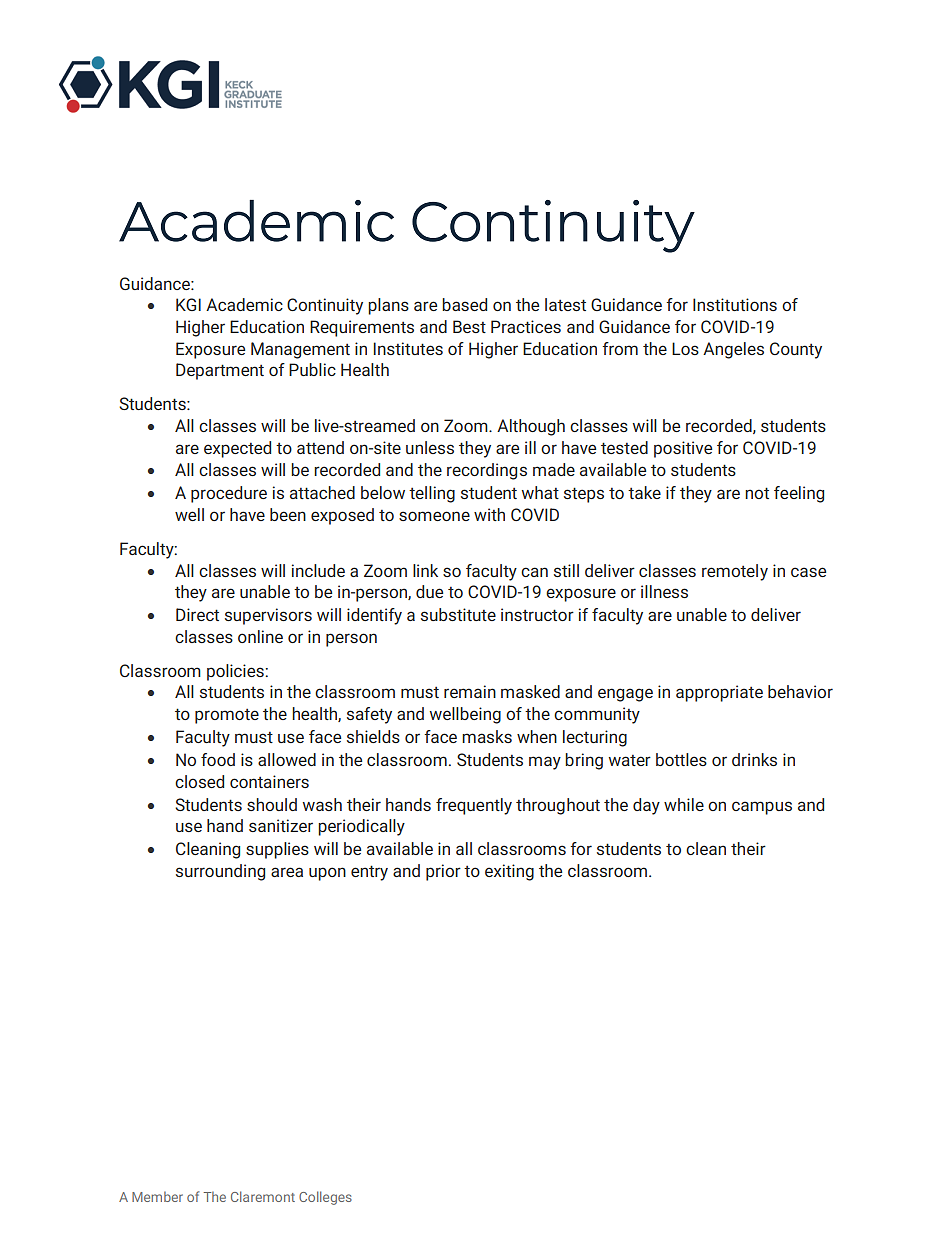 This page has width=952, height=1233. What do you see at coordinates (509, 872) in the page?
I see `exiting` at bounding box center [509, 872].
